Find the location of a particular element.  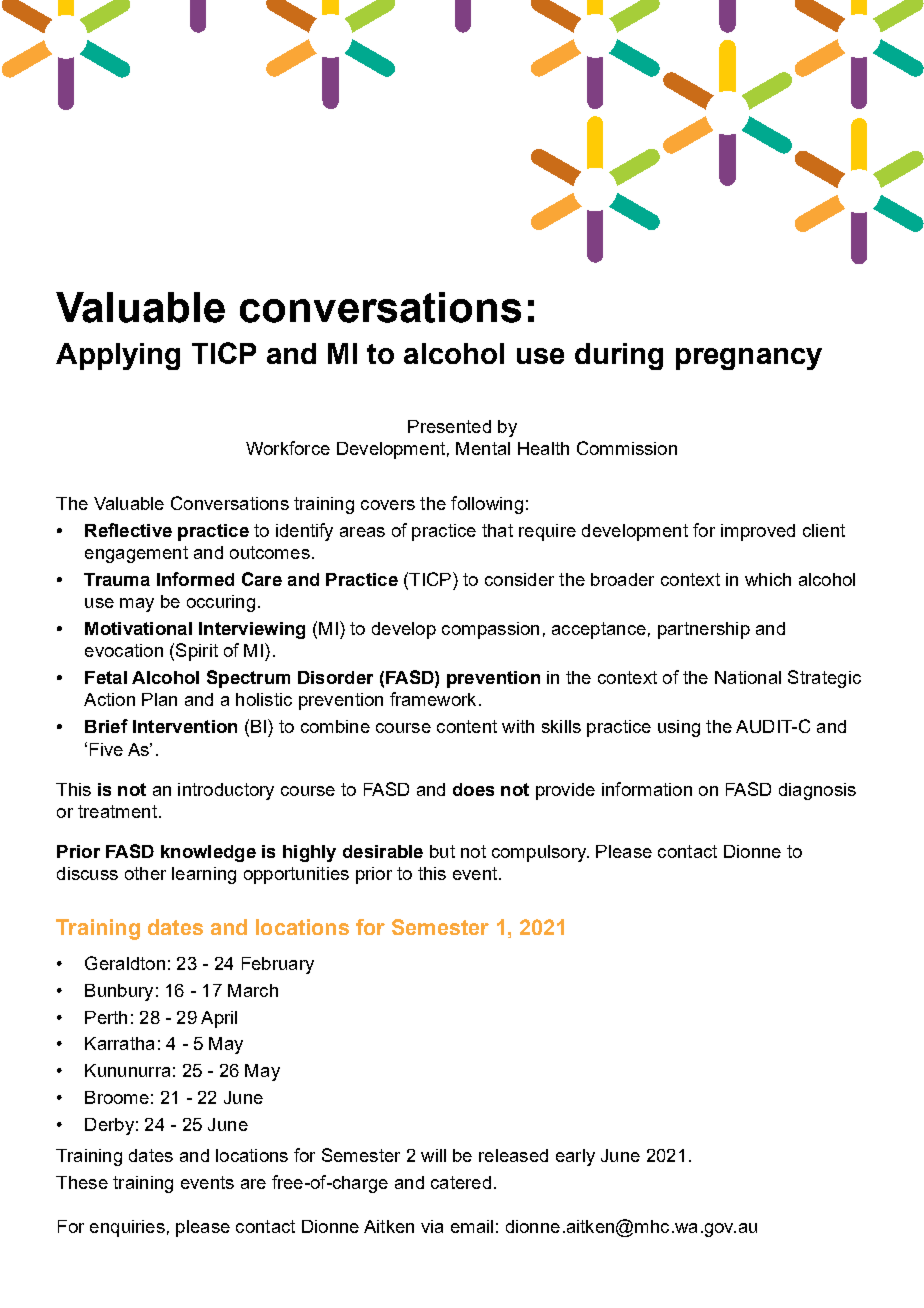

which is located at coordinates (768, 579).
